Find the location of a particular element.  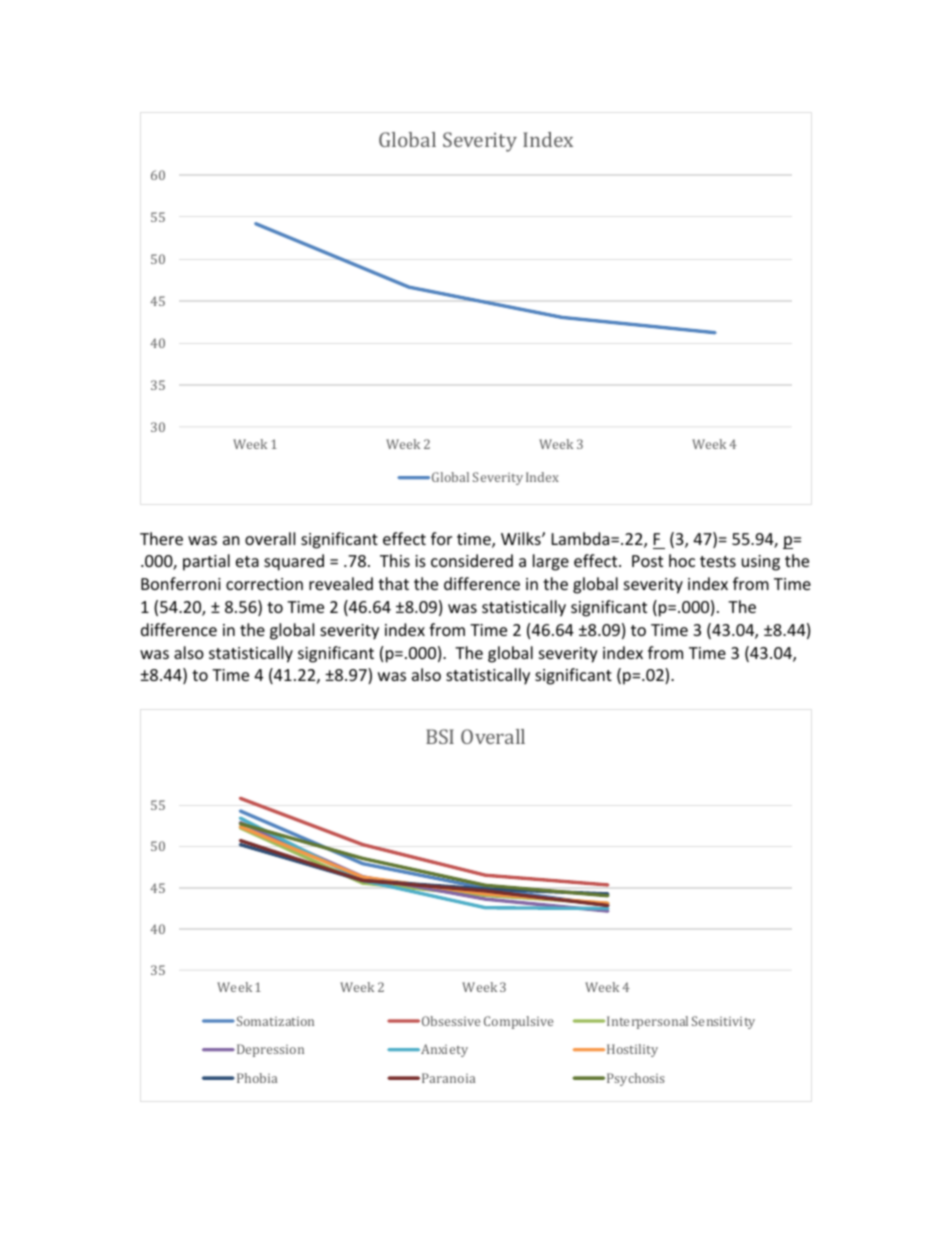

Obsessive is located at coordinates (451, 1021).
